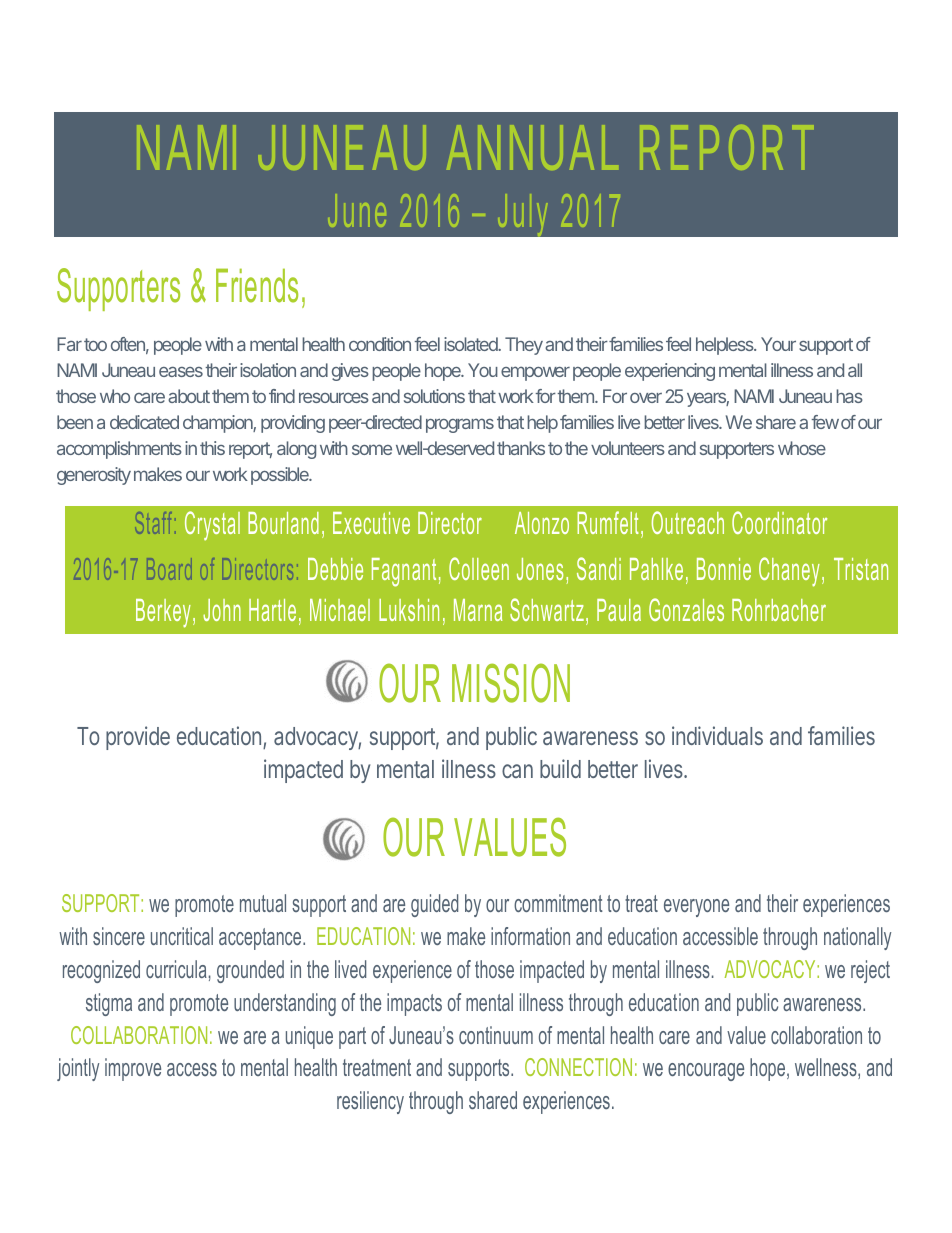 Image resolution: width=952 pixels, height=1233 pixels. What do you see at coordinates (95, 344) in the screenshot?
I see `too` at bounding box center [95, 344].
